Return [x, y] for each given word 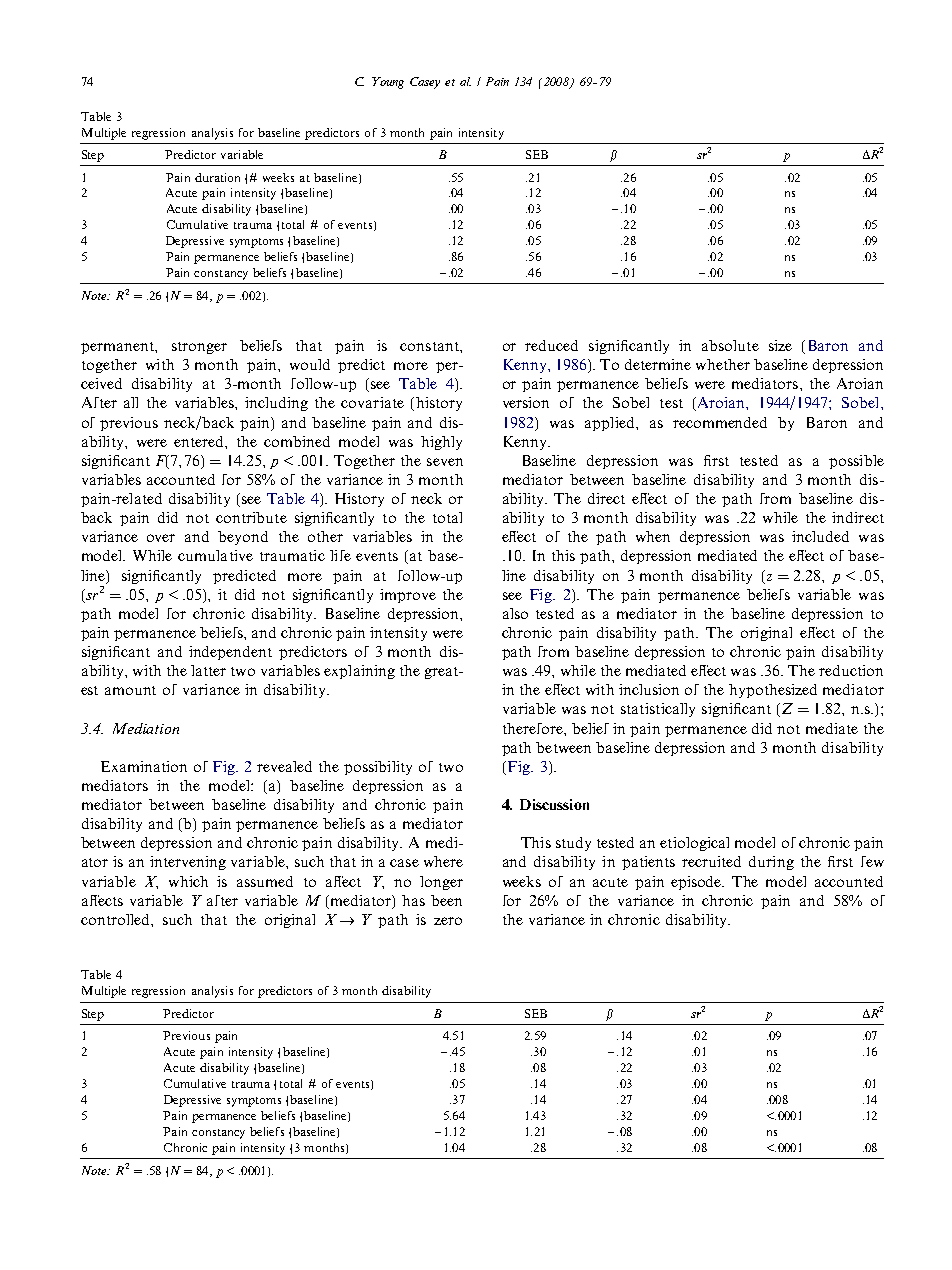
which [188, 881]
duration [217, 177]
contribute [251, 517]
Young [388, 83]
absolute [730, 345]
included [820, 536]
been [446, 900]
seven [445, 462]
